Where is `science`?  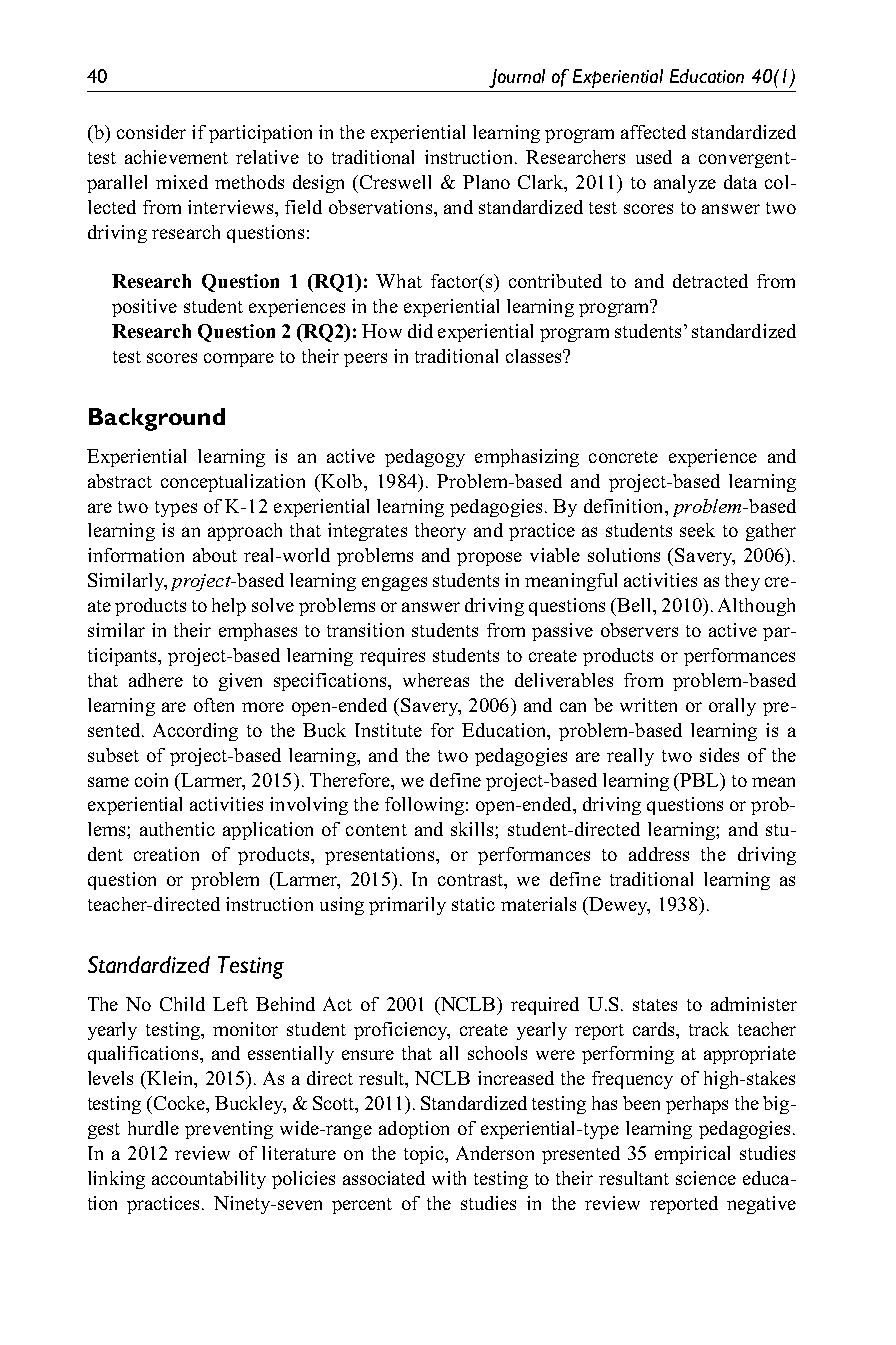
science is located at coordinates (706, 1178).
